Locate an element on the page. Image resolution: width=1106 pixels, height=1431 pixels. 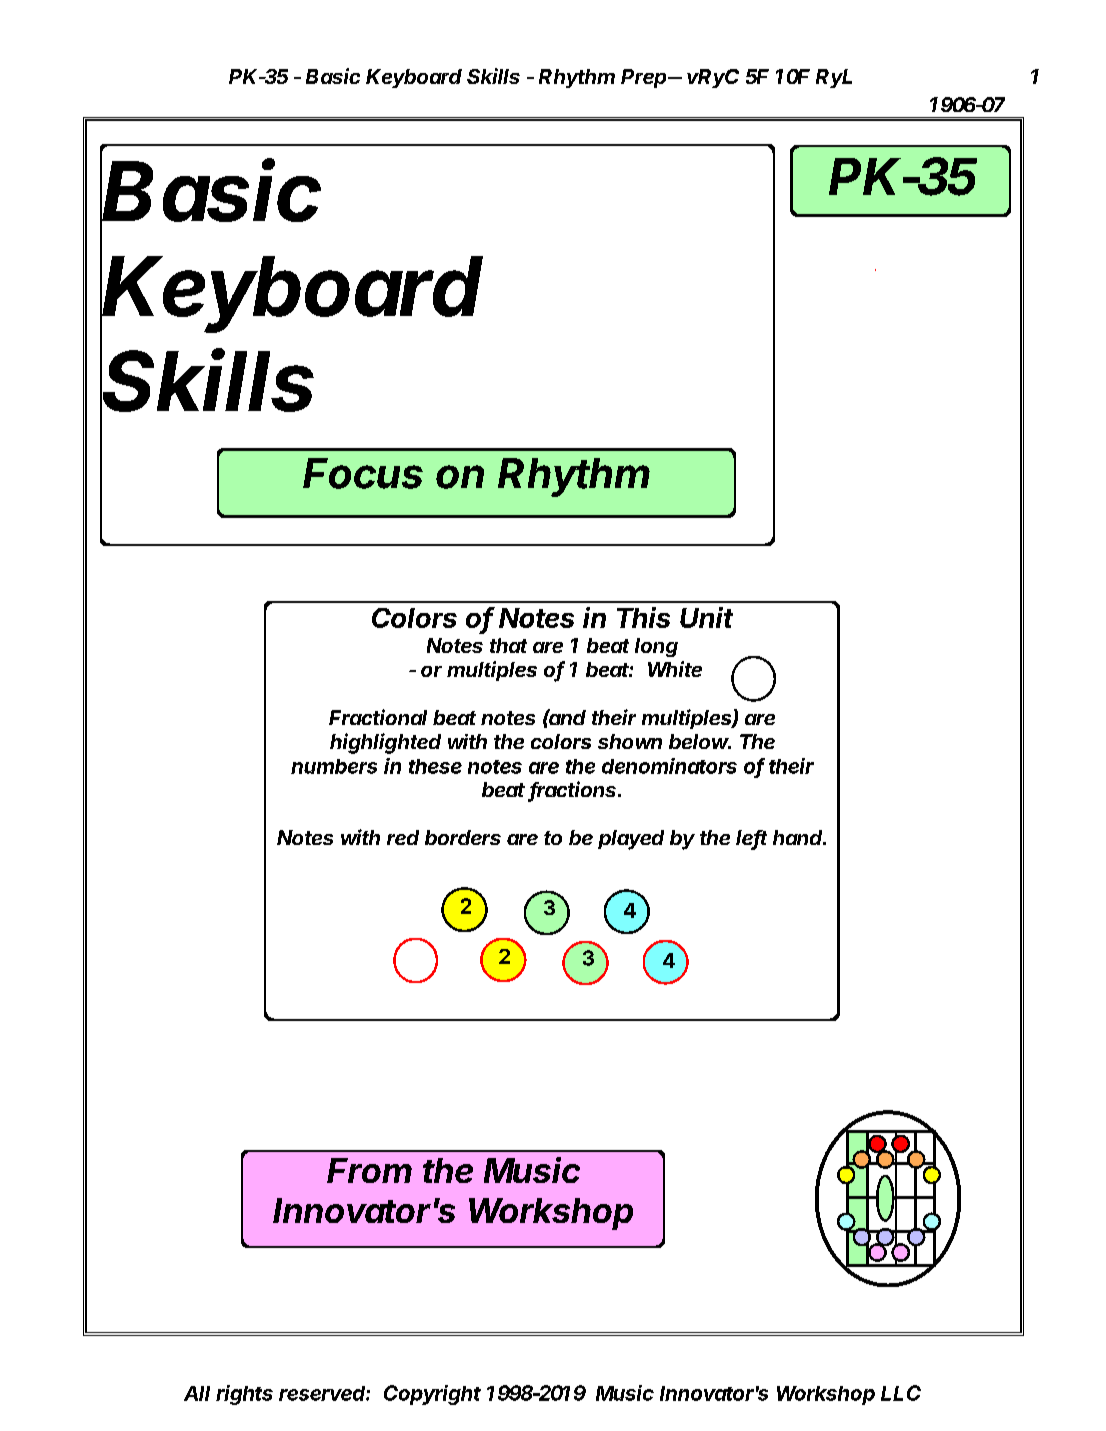
Focus is located at coordinates (363, 473).
